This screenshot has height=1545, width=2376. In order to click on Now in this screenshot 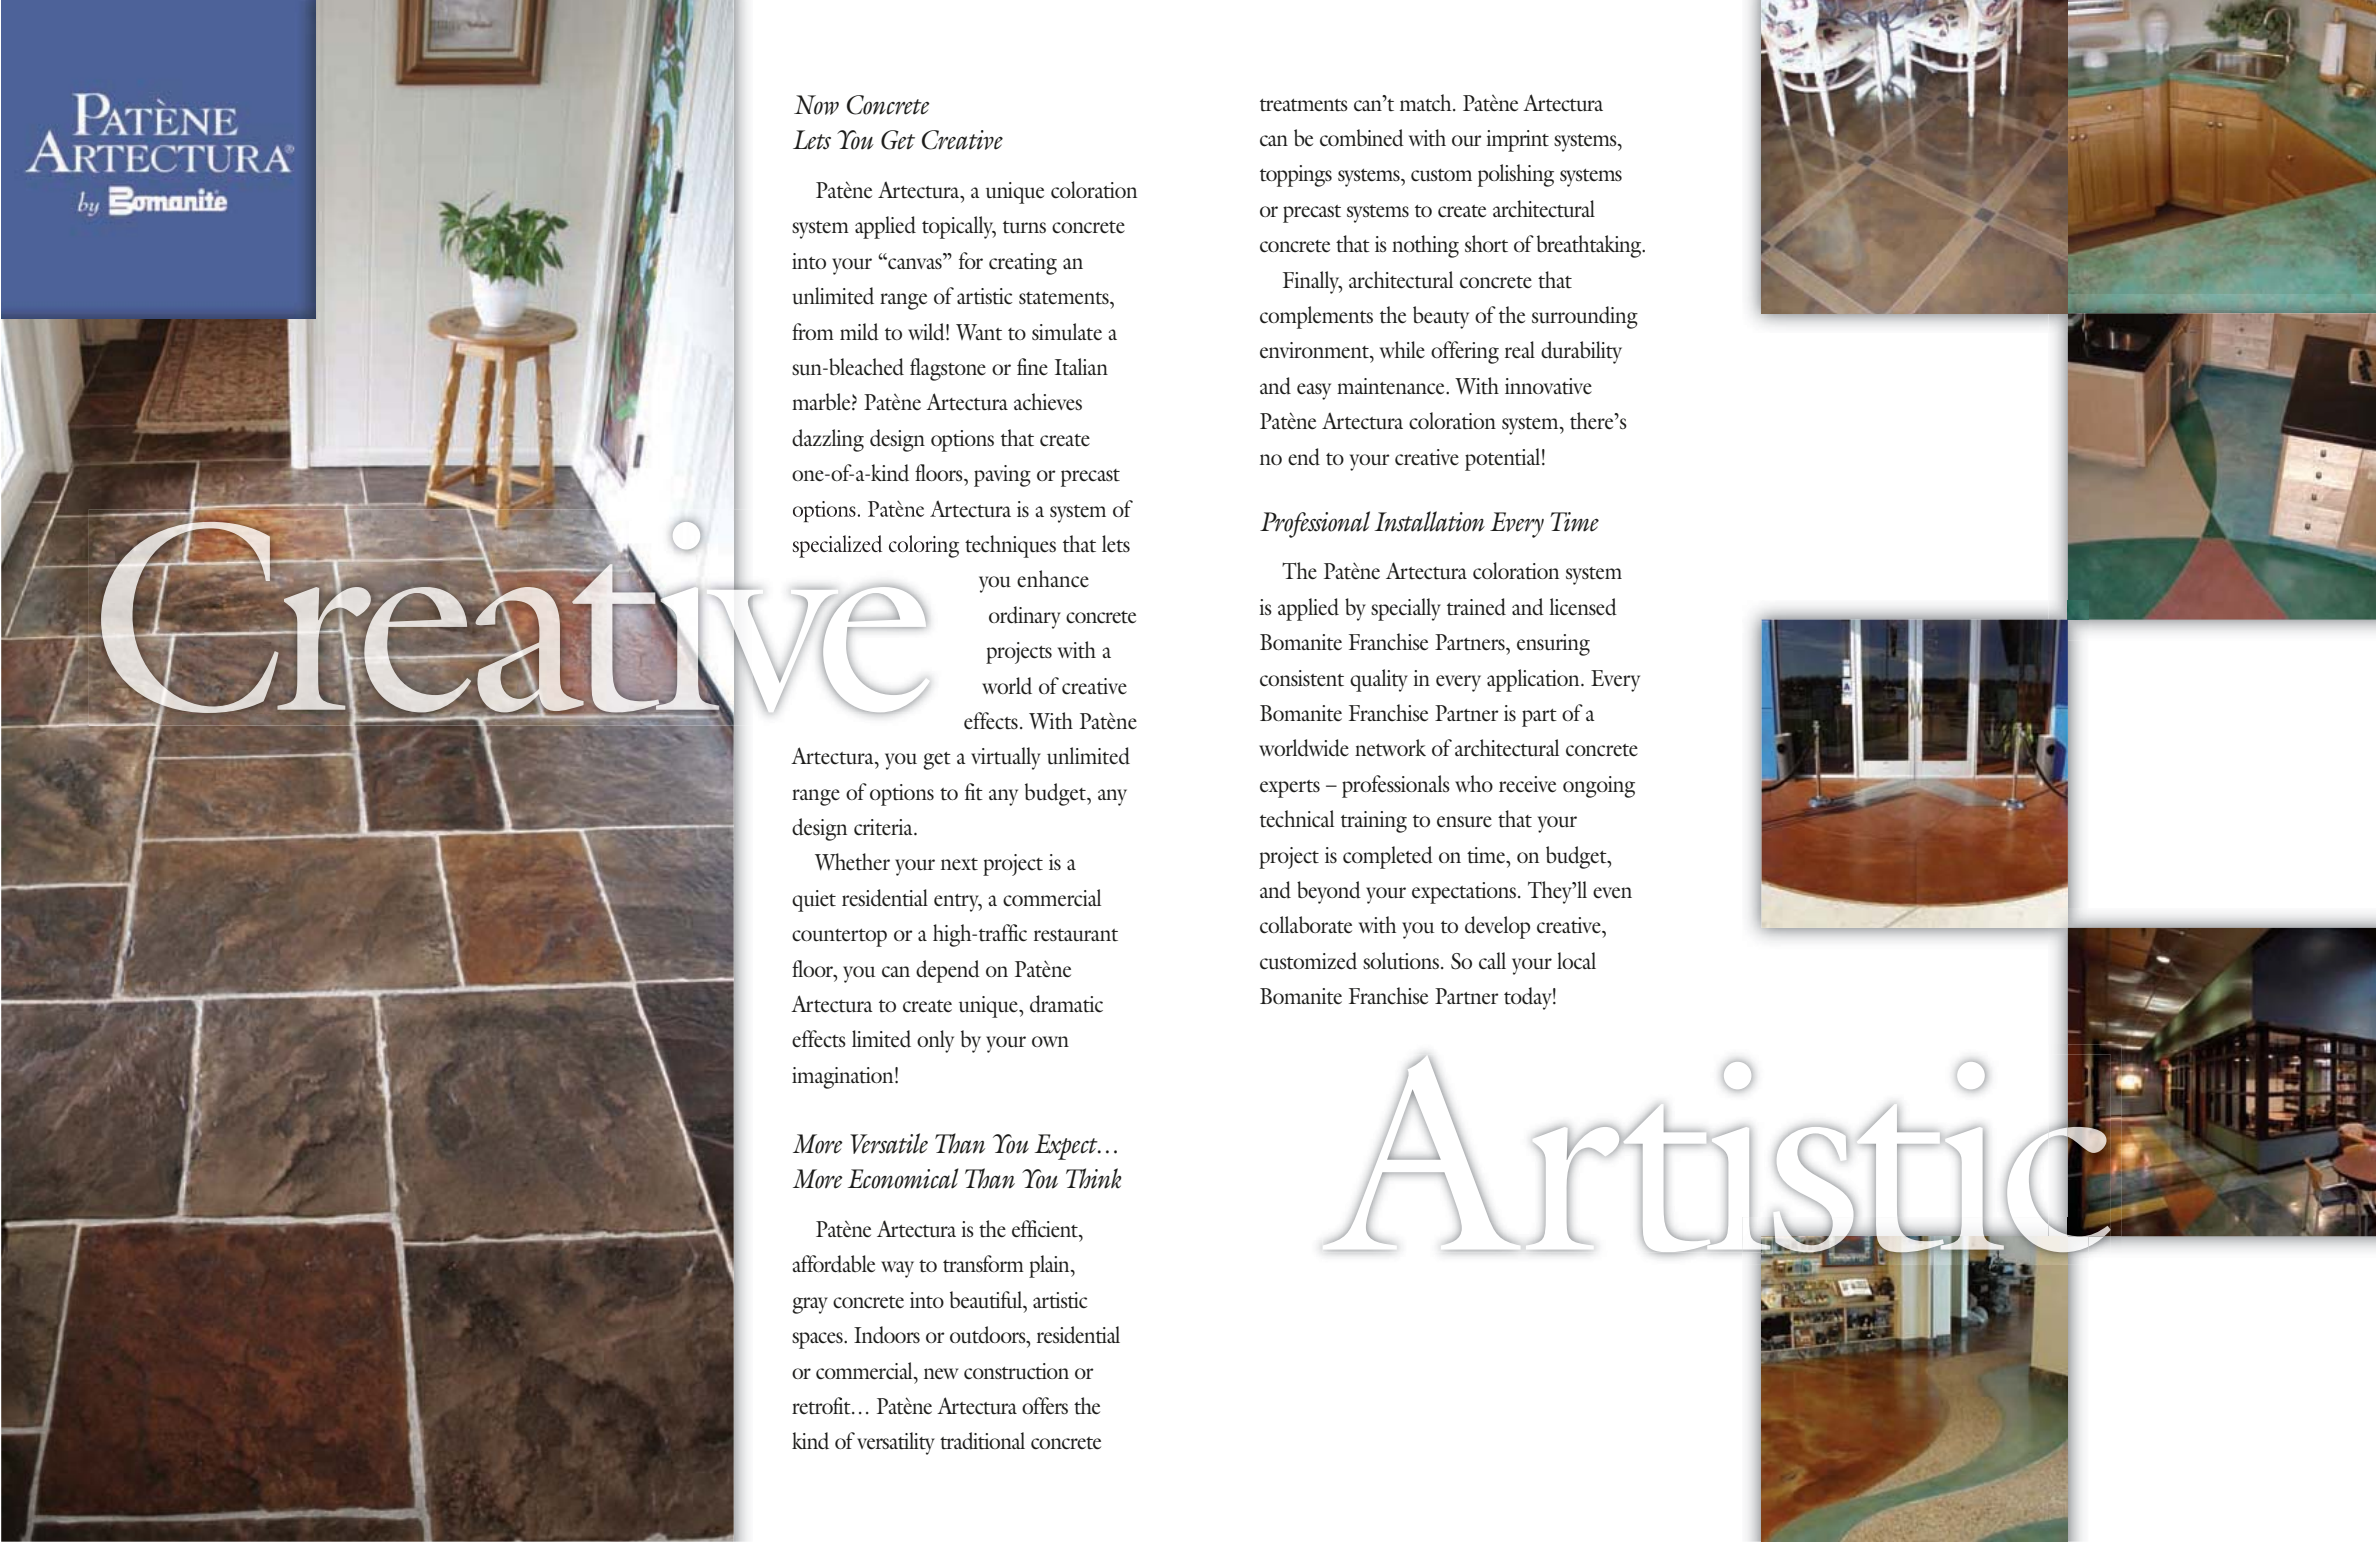, I will do `click(816, 105)`.
